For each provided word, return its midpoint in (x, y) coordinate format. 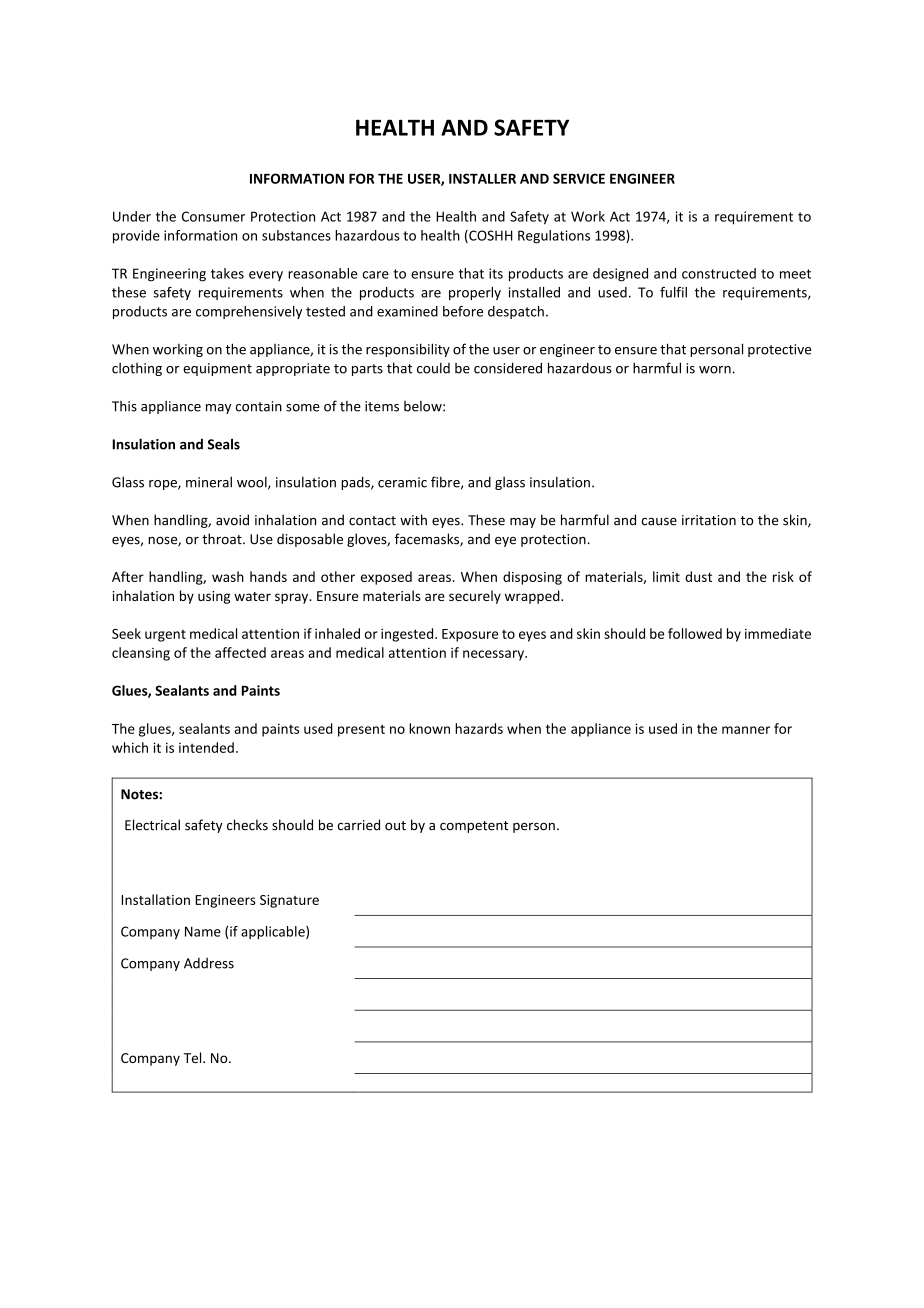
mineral (209, 482)
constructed (719, 273)
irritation (709, 520)
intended (206, 747)
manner (746, 730)
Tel (194, 1057)
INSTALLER (482, 178)
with (413, 520)
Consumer (213, 216)
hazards (479, 728)
